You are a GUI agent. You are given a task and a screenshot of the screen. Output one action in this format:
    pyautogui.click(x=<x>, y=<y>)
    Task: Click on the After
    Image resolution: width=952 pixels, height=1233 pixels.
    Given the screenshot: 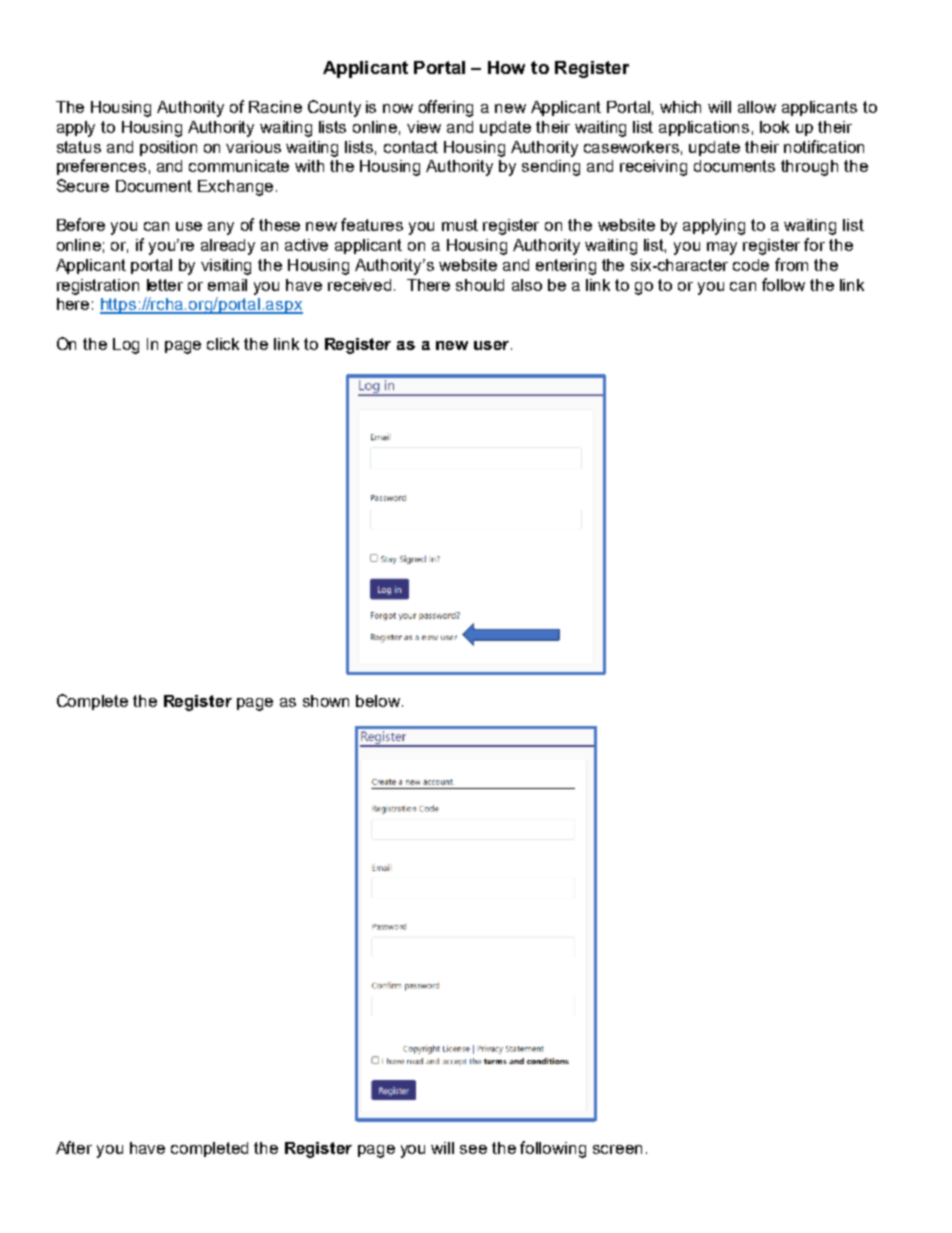 What is the action you would take?
    pyautogui.click(x=74, y=1147)
